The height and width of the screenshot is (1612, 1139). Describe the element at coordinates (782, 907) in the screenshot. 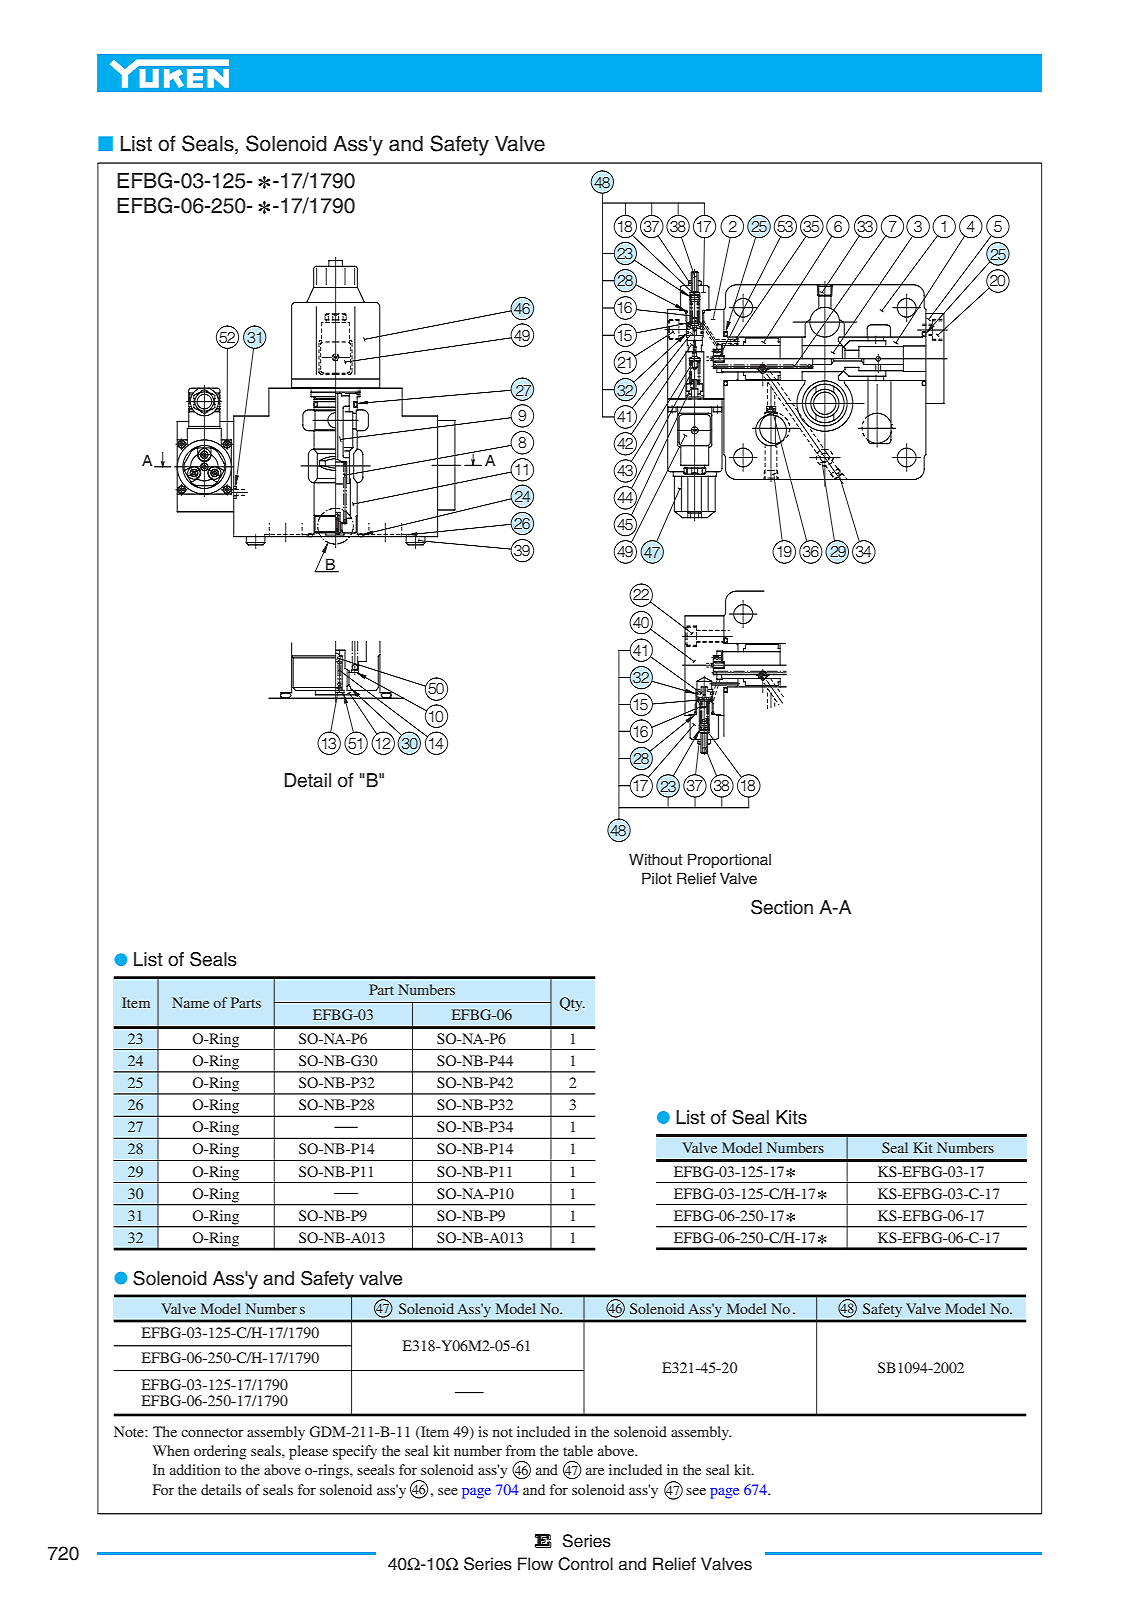

I see `Section` at that location.
